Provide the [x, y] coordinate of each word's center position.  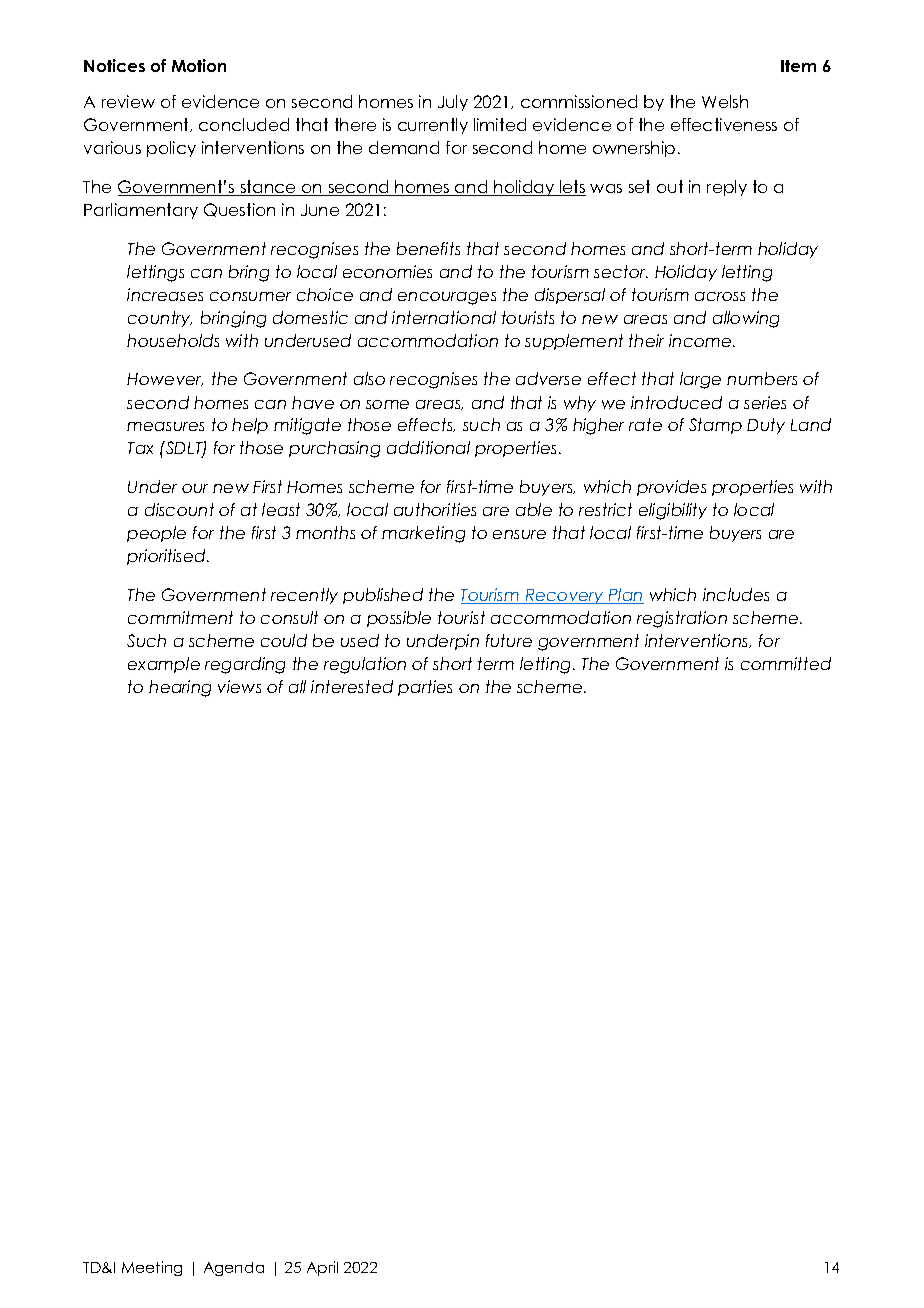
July [453, 103]
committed [786, 663]
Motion [199, 65]
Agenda [234, 1269]
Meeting [152, 1268]
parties [425, 688]
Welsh [725, 101]
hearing [180, 688]
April [322, 1268]
